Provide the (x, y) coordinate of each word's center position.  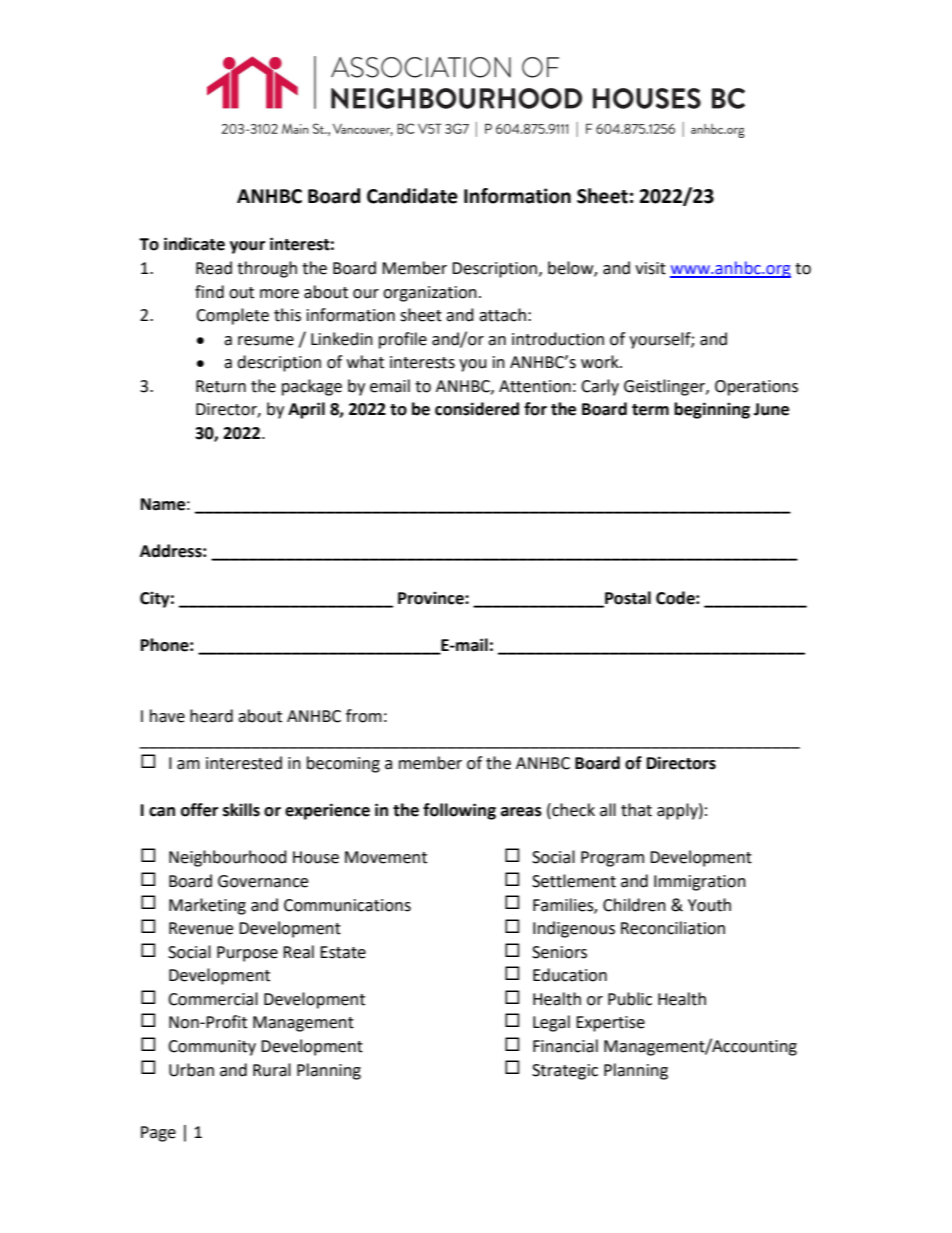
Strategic (565, 1072)
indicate (194, 244)
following (459, 811)
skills (241, 810)
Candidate (412, 196)
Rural (272, 1070)
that (636, 810)
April (306, 410)
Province (432, 598)
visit (650, 268)
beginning (712, 410)
